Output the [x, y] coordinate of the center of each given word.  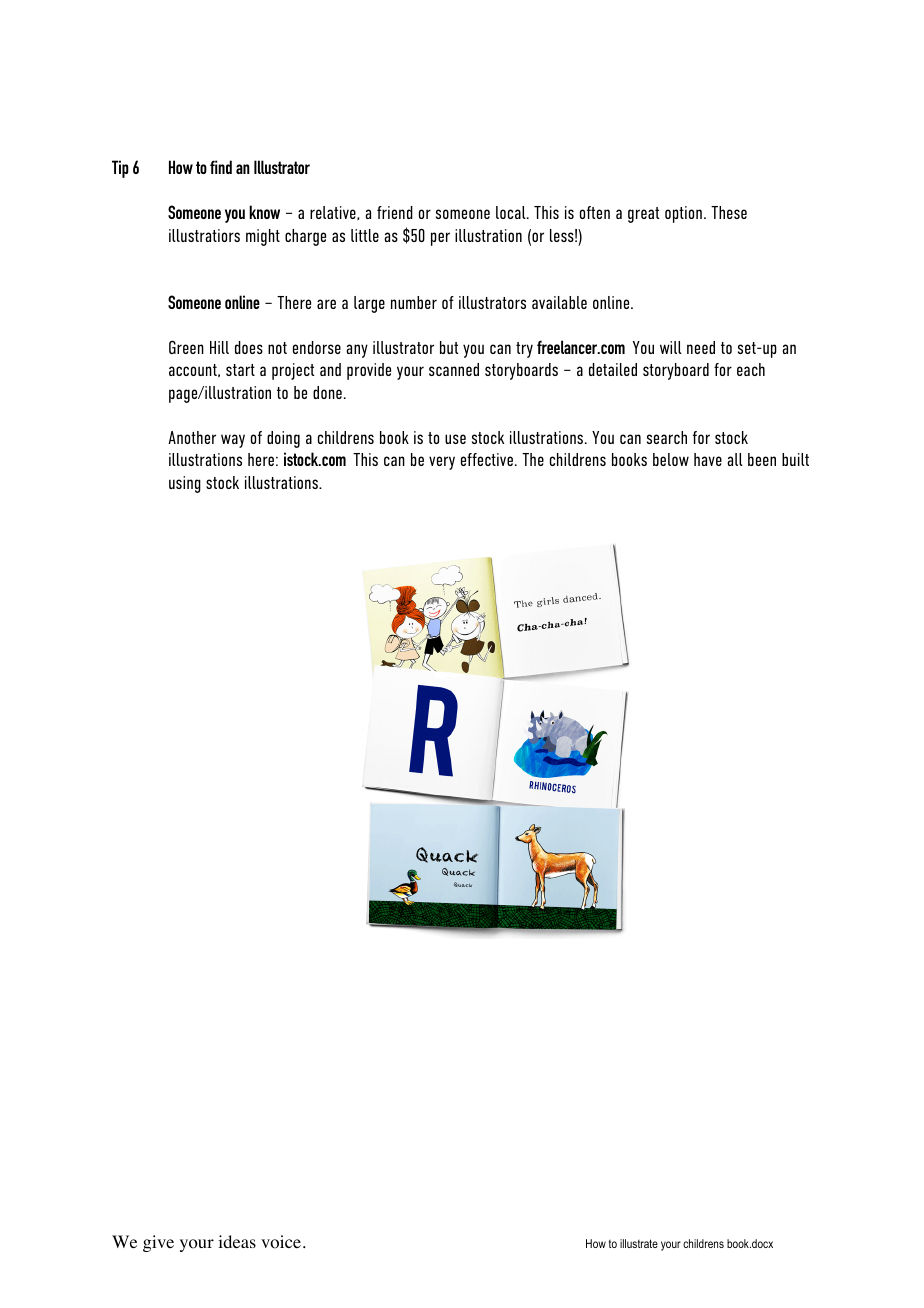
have [708, 459]
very [442, 463]
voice [281, 1242]
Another [192, 437]
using [185, 484]
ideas [237, 1241]
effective [487, 459]
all [735, 459]
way [233, 441]
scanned [454, 369]
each [751, 369]
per [440, 239]
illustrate [639, 1243]
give [158, 1243]
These [729, 212]
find [221, 167]
